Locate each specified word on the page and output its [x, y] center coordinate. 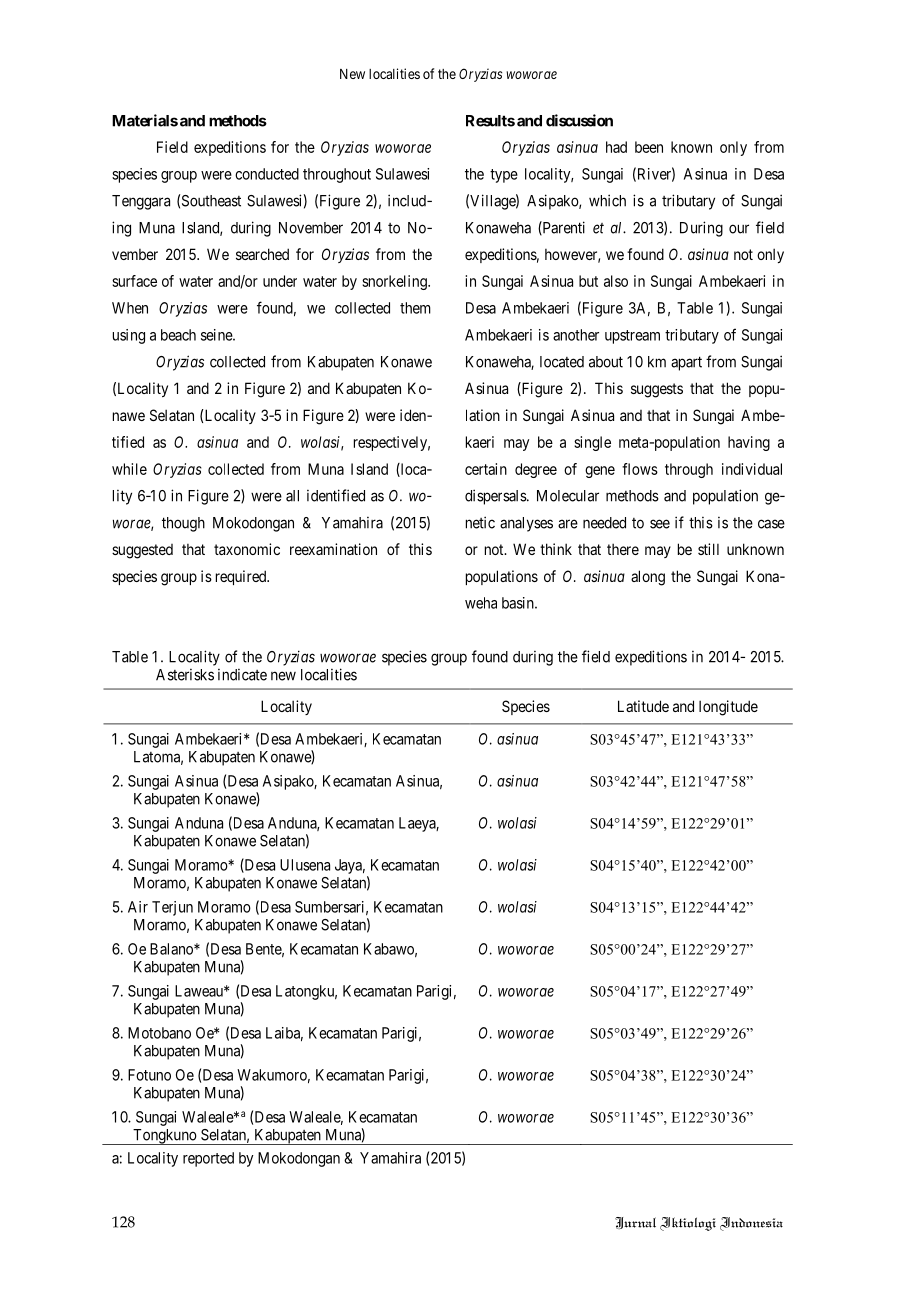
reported [208, 1159]
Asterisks [185, 675]
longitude [728, 708]
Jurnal [635, 1223]
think [556, 549]
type [504, 176]
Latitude [643, 706]
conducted [267, 174]
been [649, 147]
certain [486, 469]
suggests [657, 390]
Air [138, 907]
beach [178, 335]
